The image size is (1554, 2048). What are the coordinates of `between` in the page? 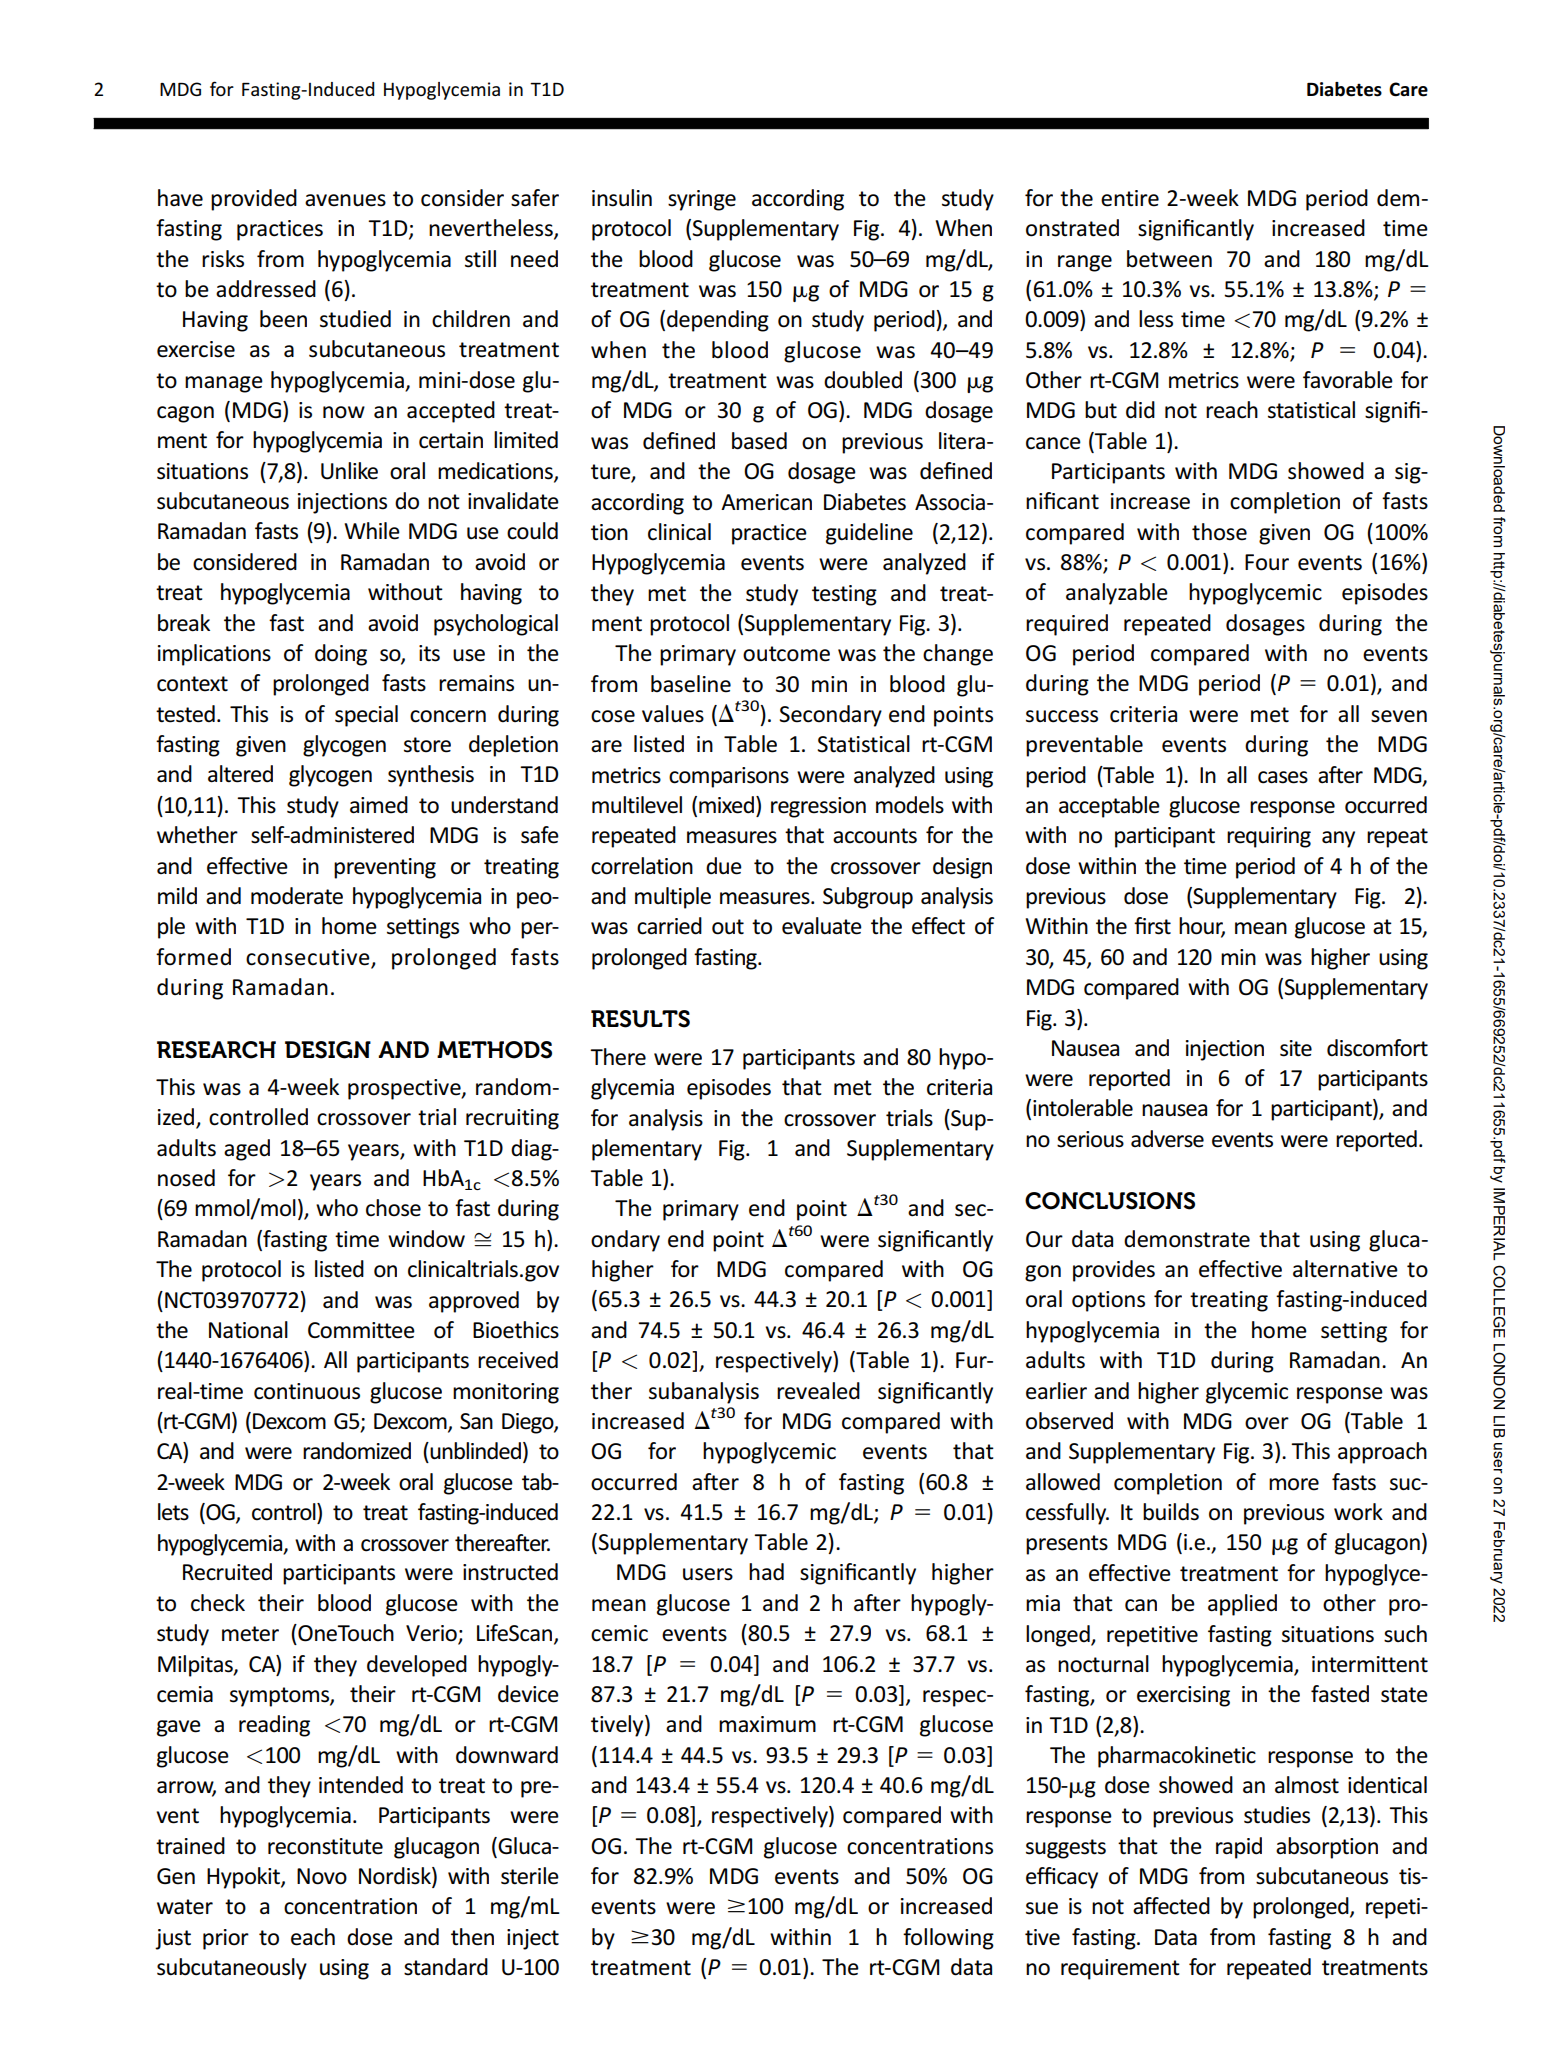 It's located at (1169, 259).
